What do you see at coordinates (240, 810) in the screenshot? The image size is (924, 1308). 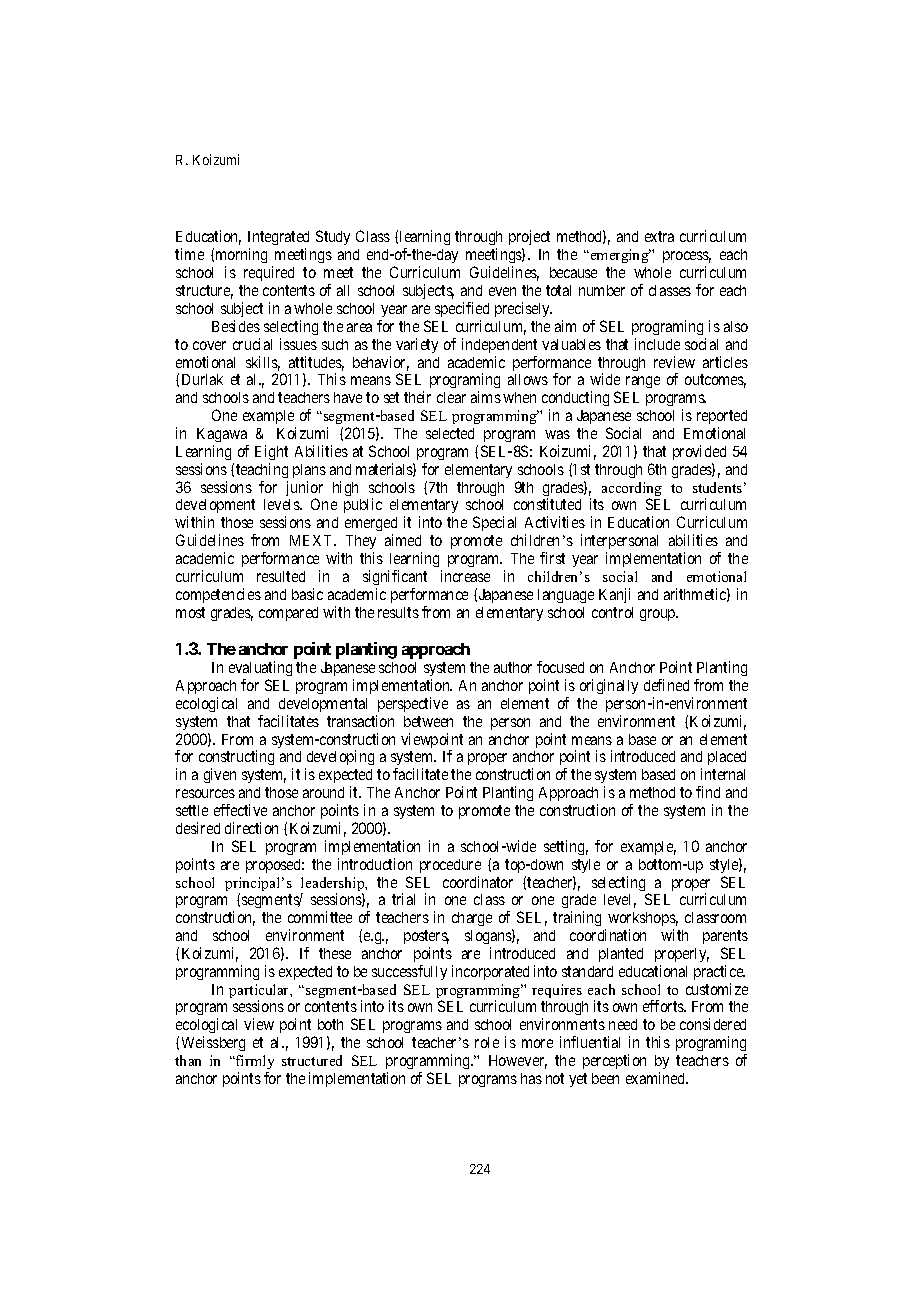 I see `effective` at bounding box center [240, 810].
